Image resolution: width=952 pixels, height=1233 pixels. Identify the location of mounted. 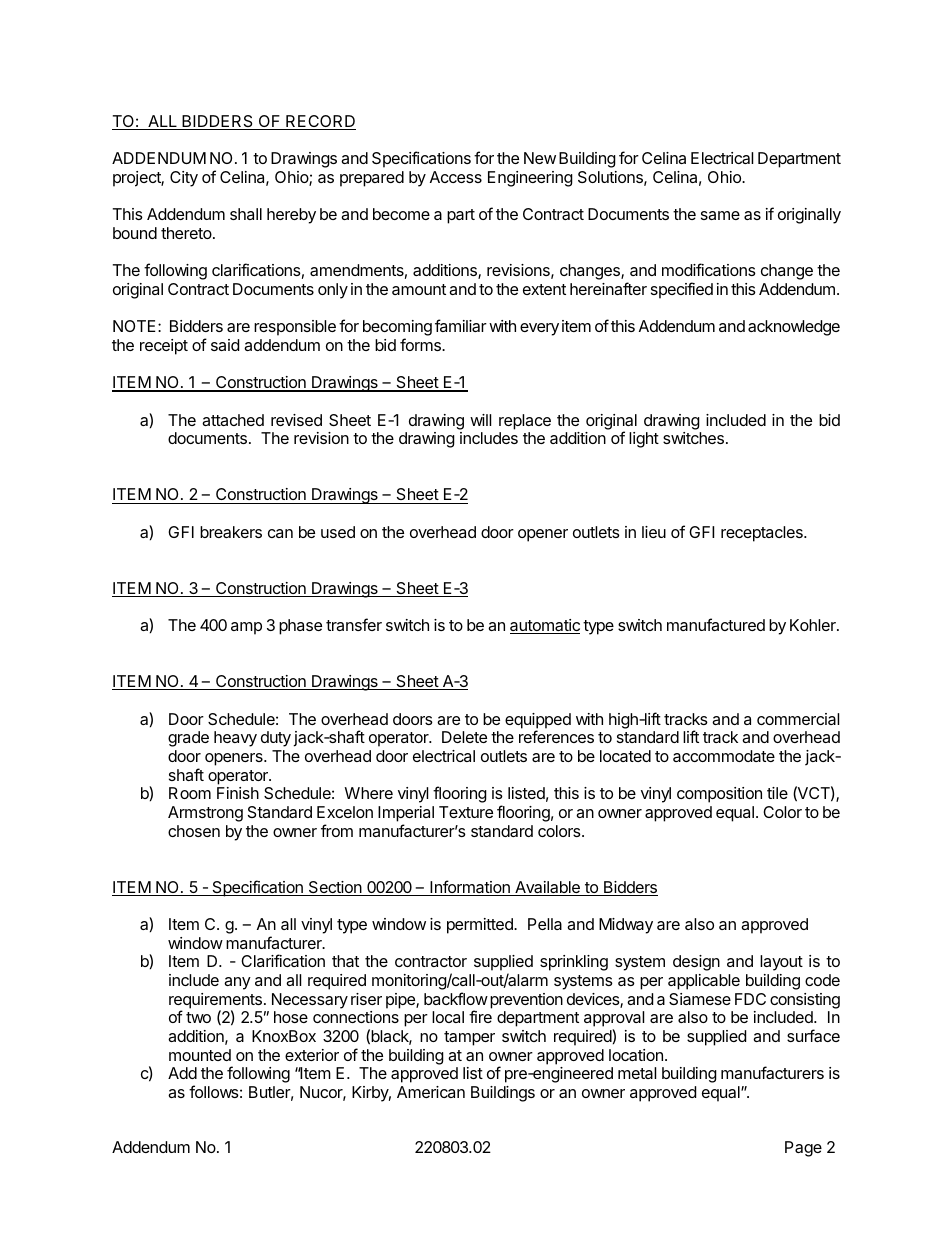
(200, 1055).
